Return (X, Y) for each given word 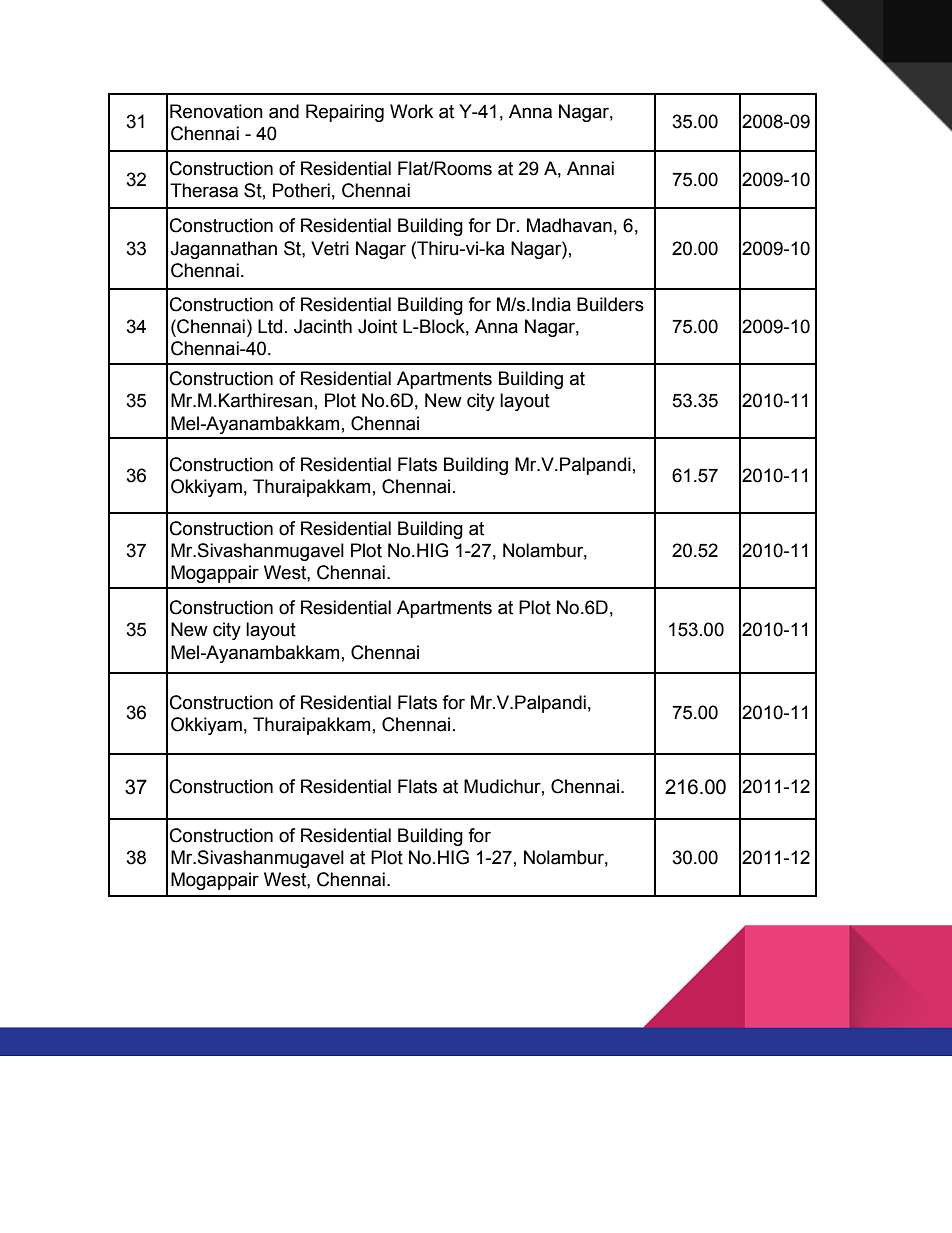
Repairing (345, 113)
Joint (377, 326)
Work (411, 111)
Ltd (270, 326)
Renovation (216, 111)
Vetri (330, 248)
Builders (610, 304)
